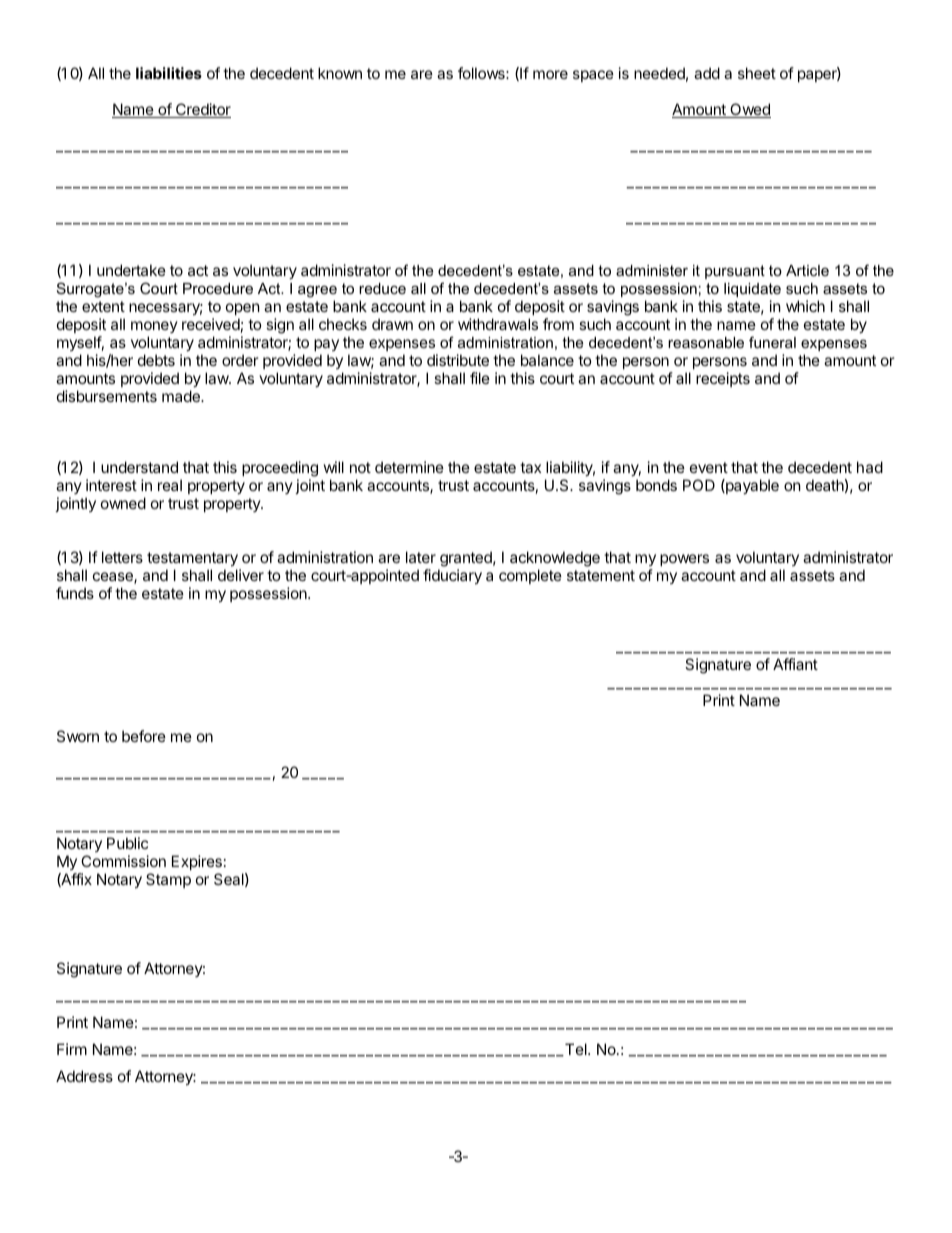 The height and width of the image is (1233, 952). Describe the element at coordinates (772, 342) in the image. I see `funeral` at that location.
